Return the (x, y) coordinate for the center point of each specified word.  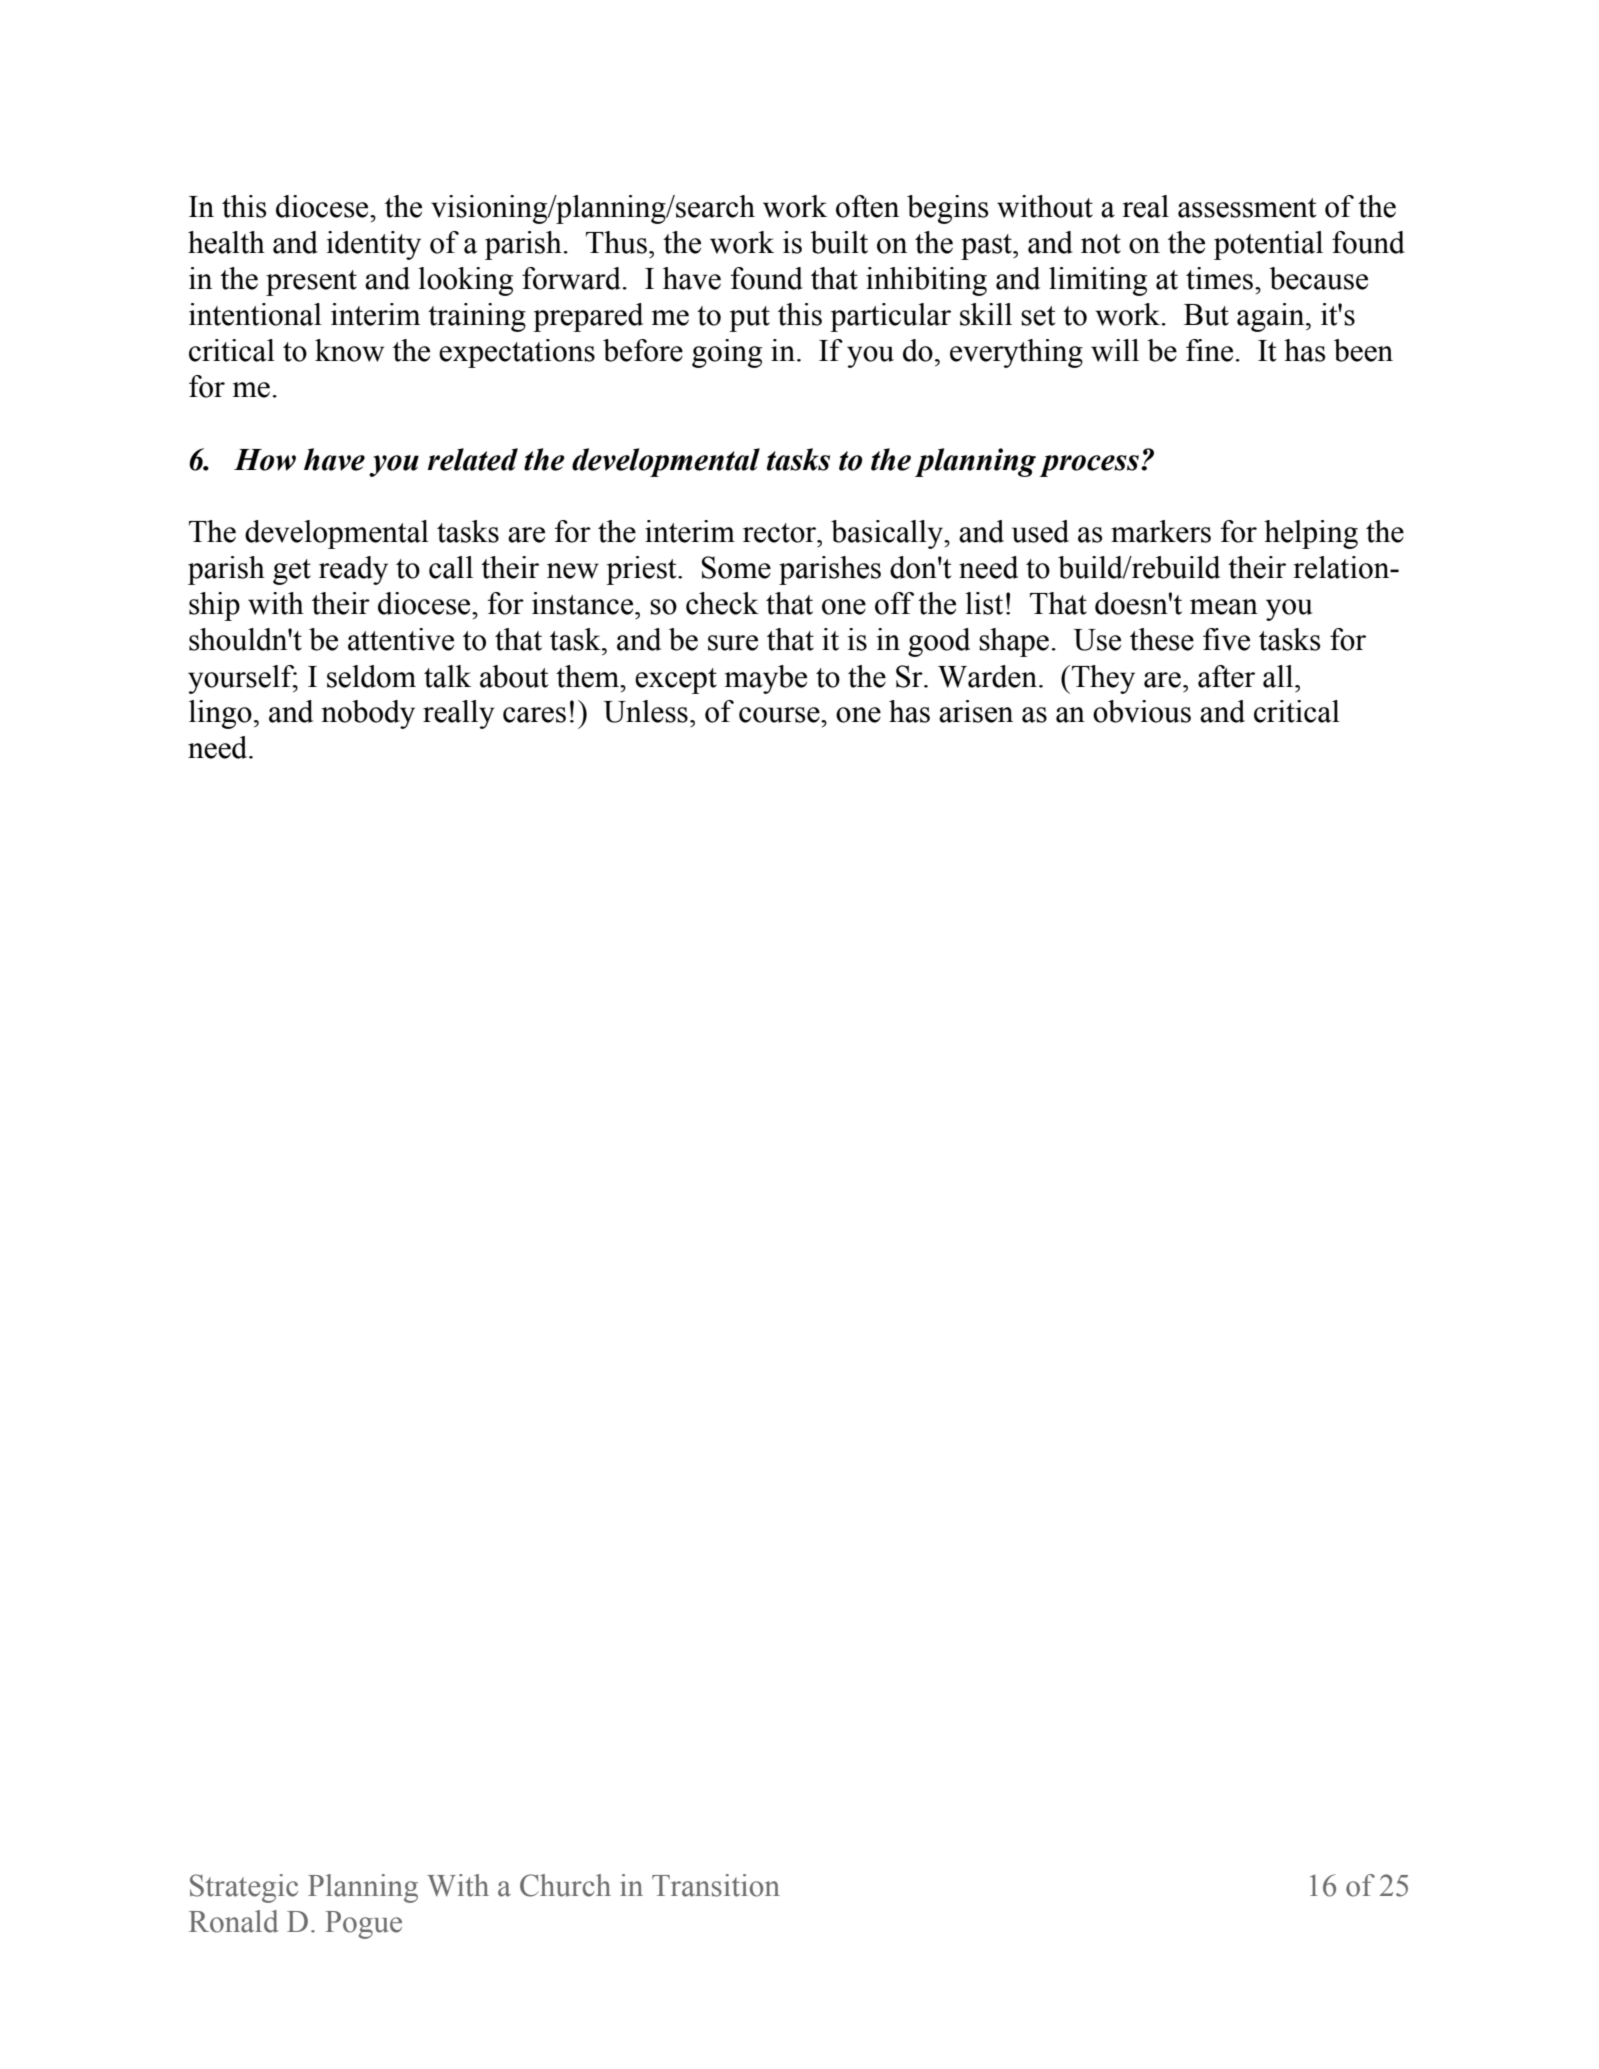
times (1219, 278)
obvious (1142, 711)
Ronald (233, 1921)
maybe (766, 679)
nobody (368, 714)
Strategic (244, 1888)
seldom (371, 676)
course (780, 715)
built (839, 242)
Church (565, 1885)
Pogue (363, 1925)
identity (374, 245)
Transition (716, 1885)
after (1226, 676)
